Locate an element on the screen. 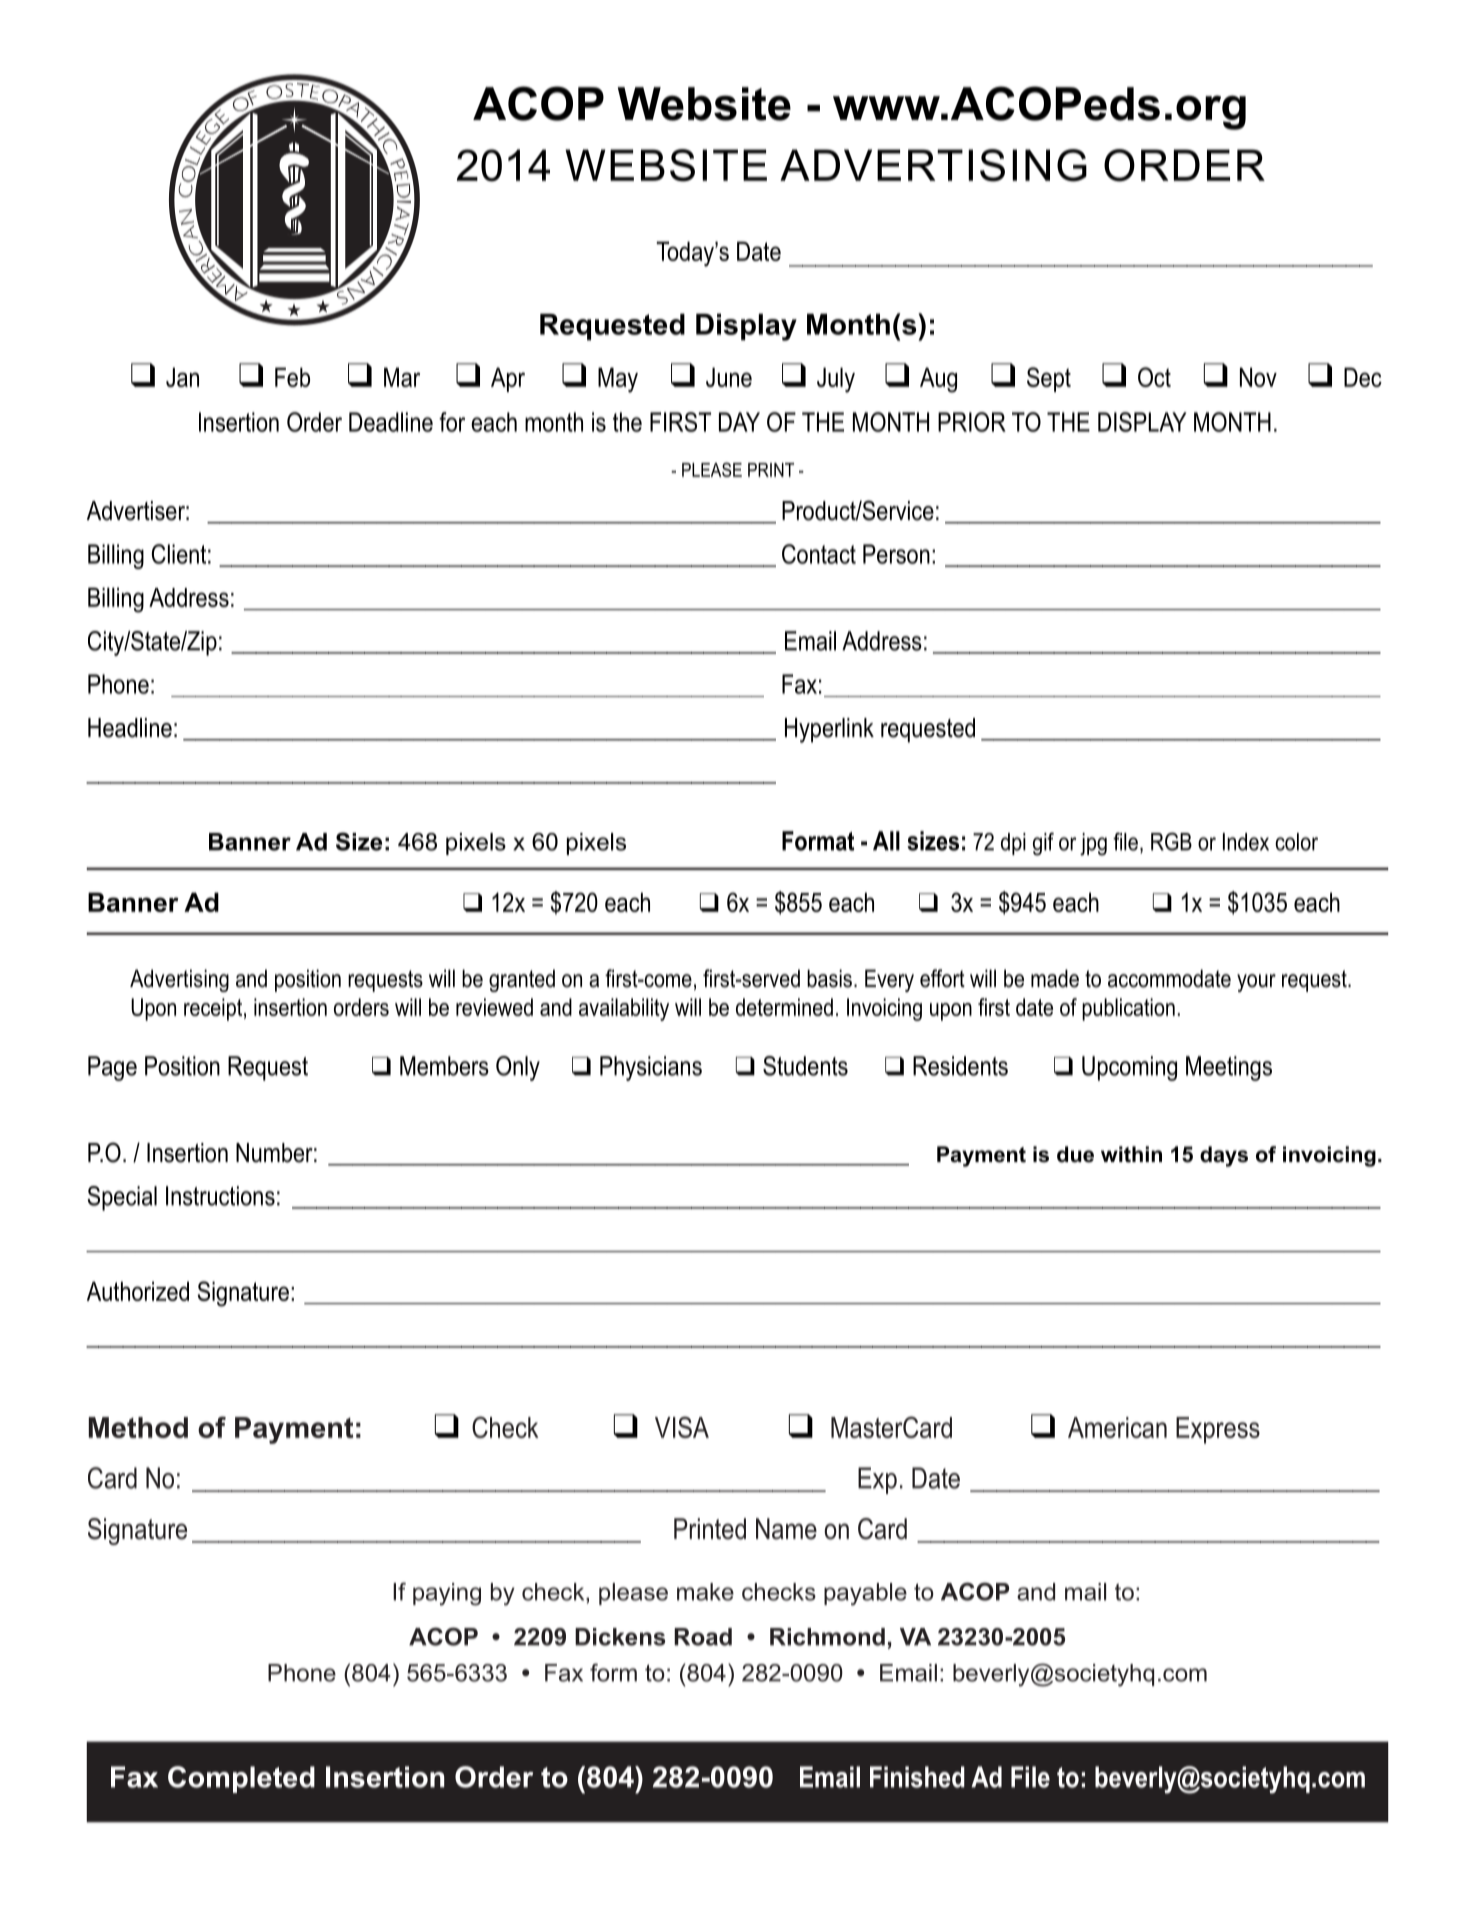 The image size is (1475, 1909). VISA is located at coordinates (682, 1427).
